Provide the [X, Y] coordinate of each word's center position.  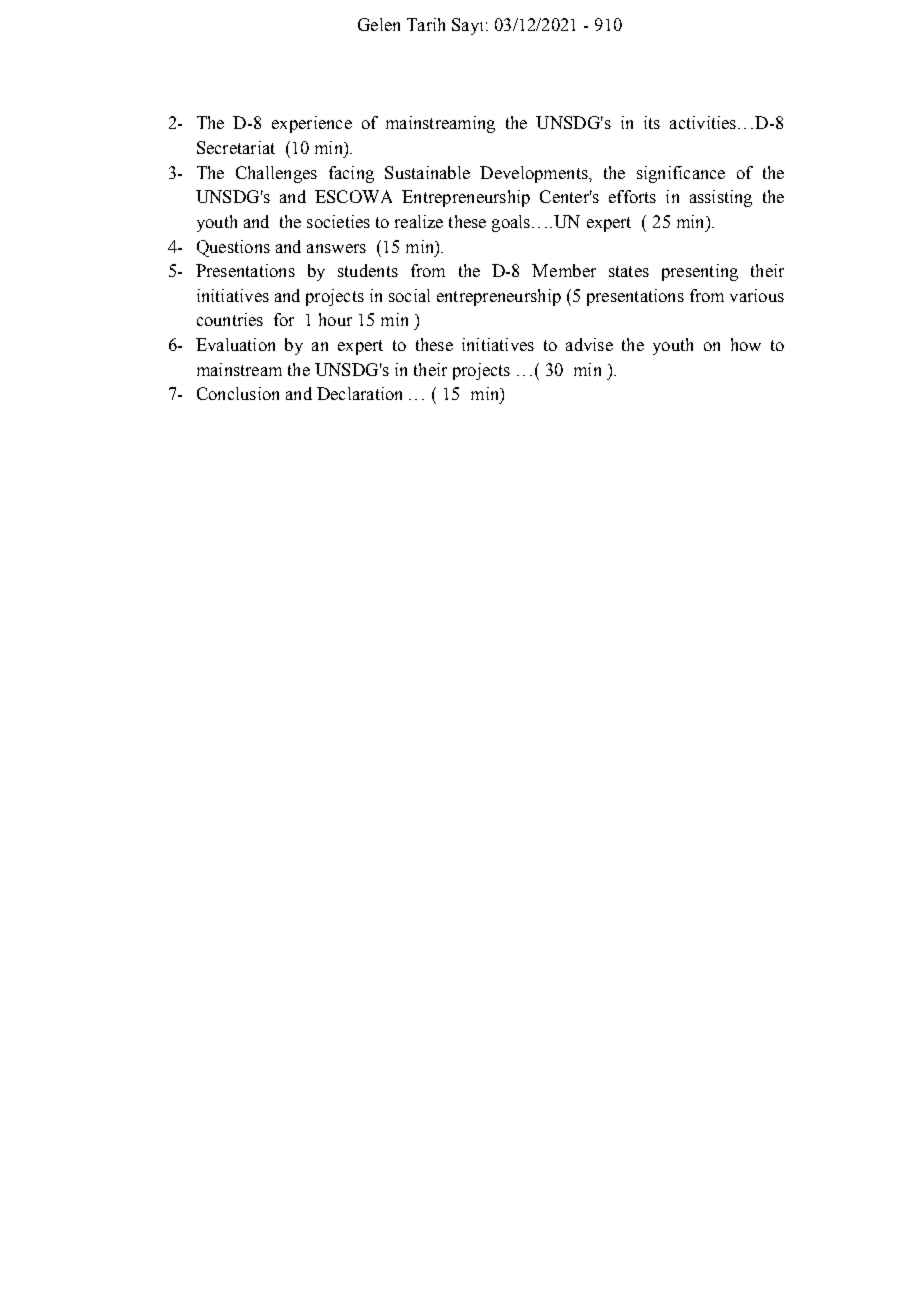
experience [312, 124]
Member [564, 270]
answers [336, 248]
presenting [700, 272]
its [652, 122]
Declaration [359, 393]
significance [681, 174]
